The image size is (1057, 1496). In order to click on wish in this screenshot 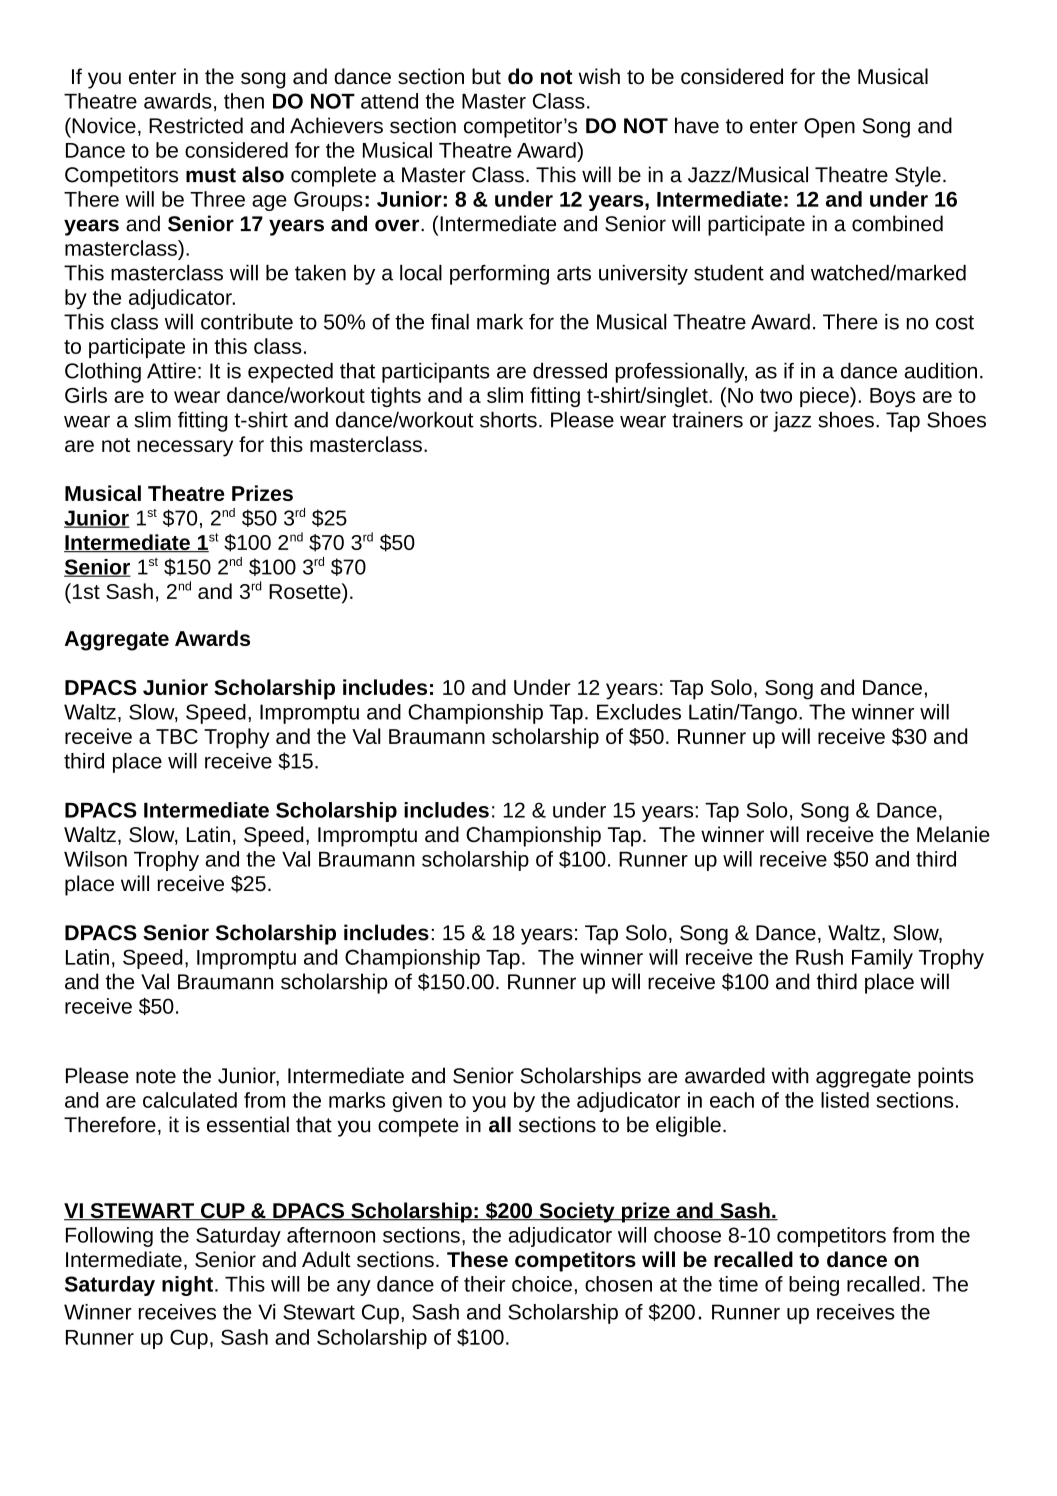, I will do `click(599, 76)`.
